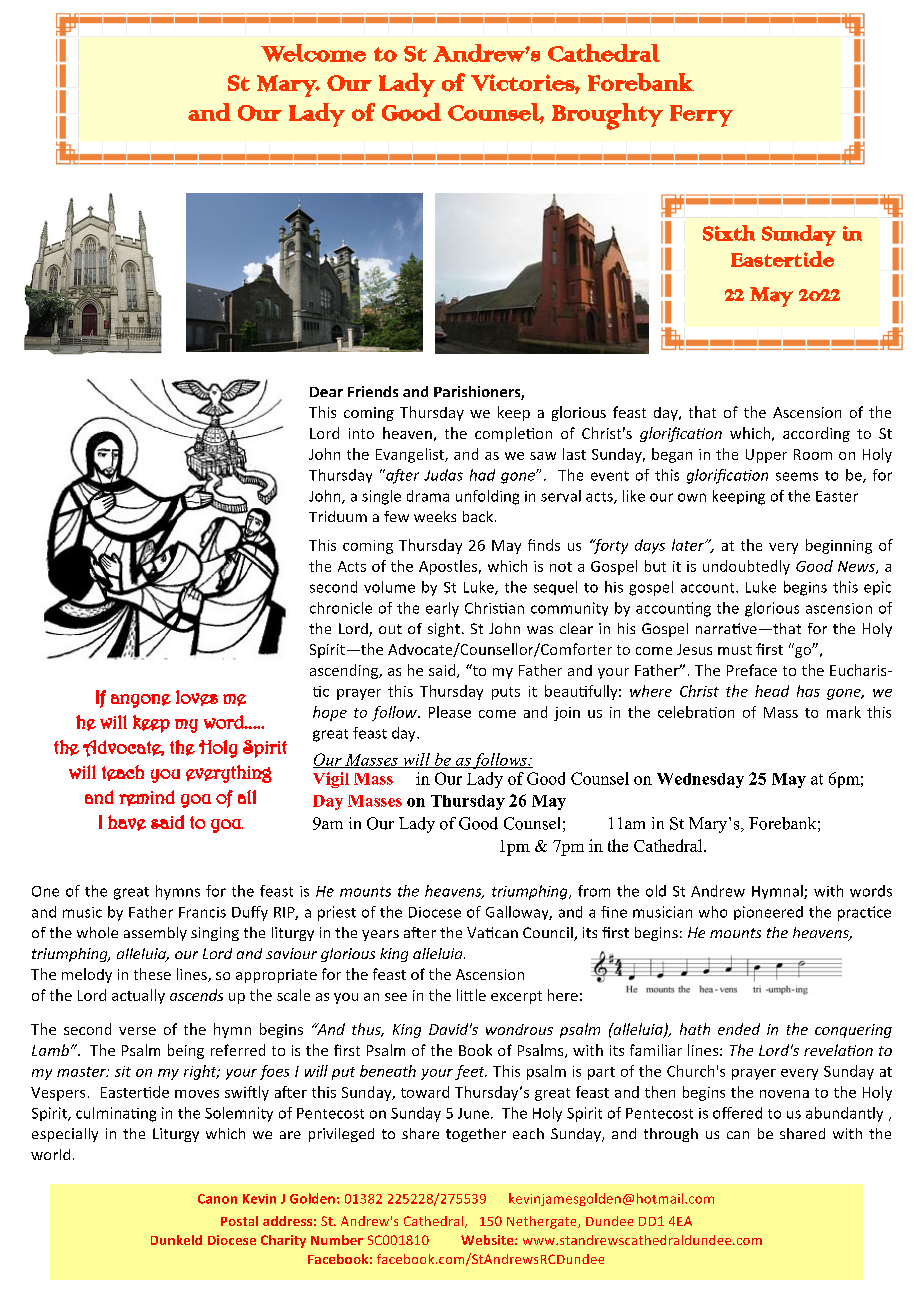  What do you see at coordinates (127, 823) in the image?
I see `have` at bounding box center [127, 823].
